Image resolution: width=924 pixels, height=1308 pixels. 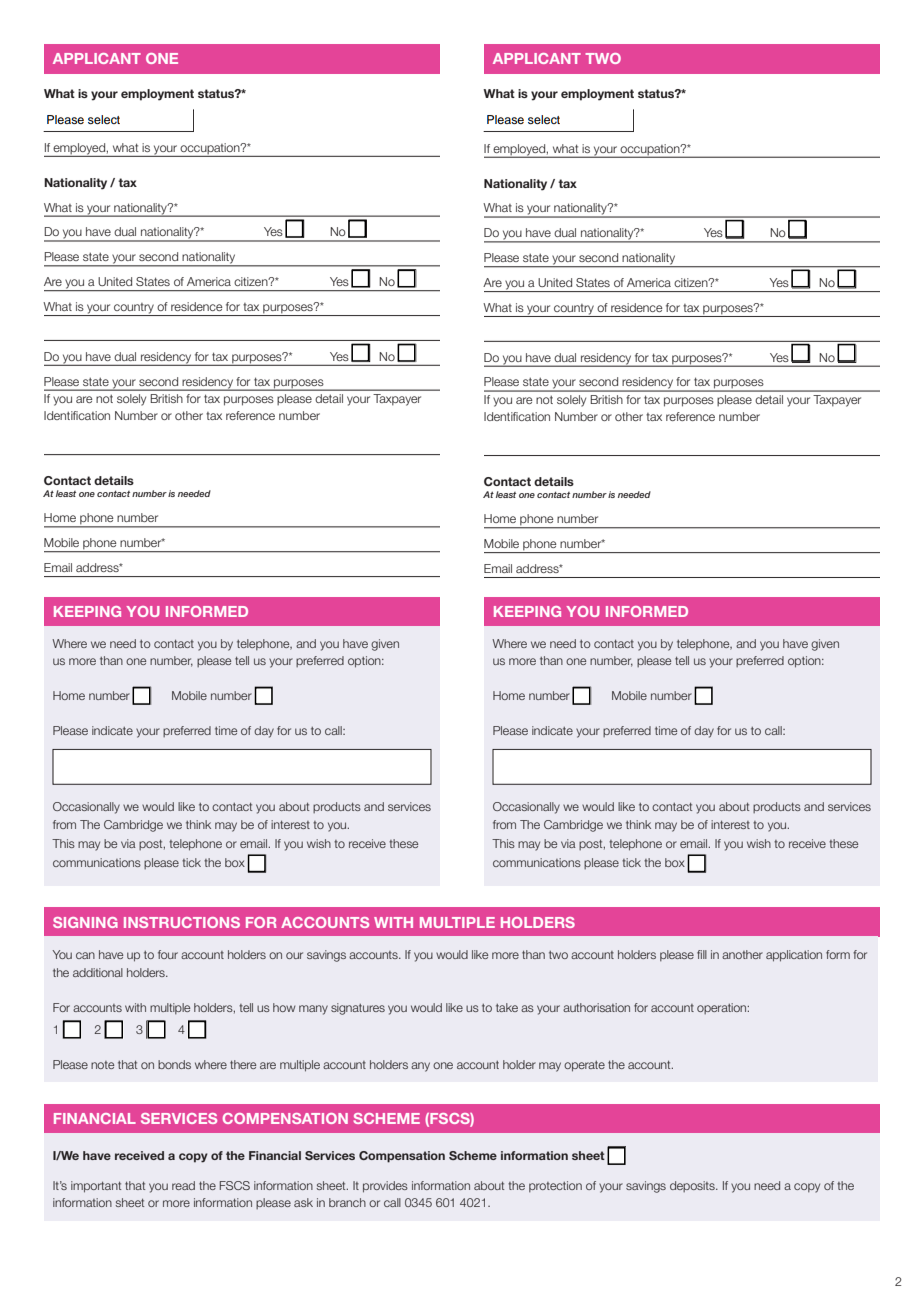 I want to click on operate, so click(x=584, y=1066).
